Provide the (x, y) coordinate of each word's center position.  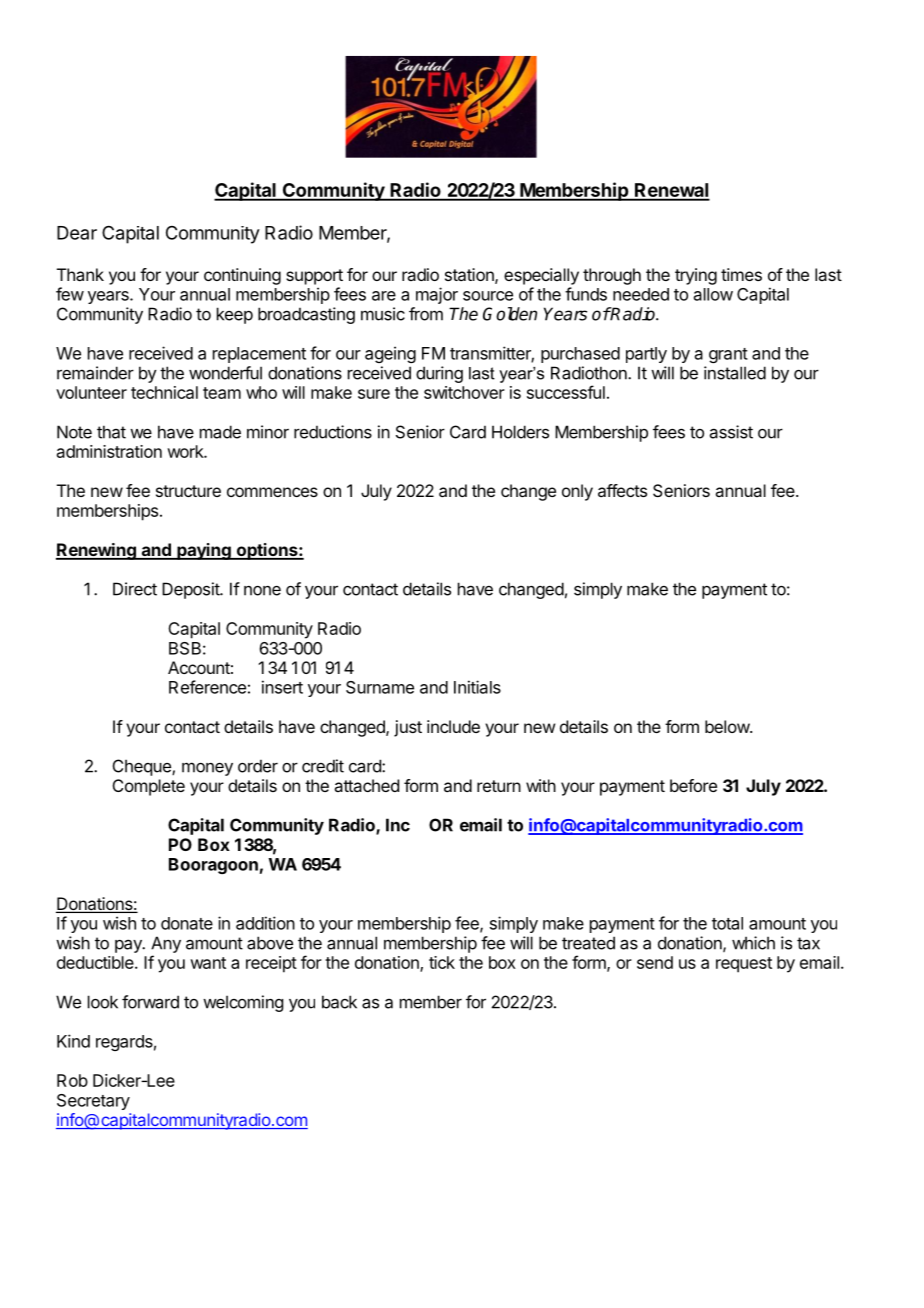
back (339, 1002)
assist (731, 432)
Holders (520, 432)
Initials (477, 687)
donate (187, 923)
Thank (80, 274)
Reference (207, 687)
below (728, 726)
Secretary (93, 1102)
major (437, 295)
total (727, 923)
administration (109, 451)
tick (442, 962)
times (741, 274)
